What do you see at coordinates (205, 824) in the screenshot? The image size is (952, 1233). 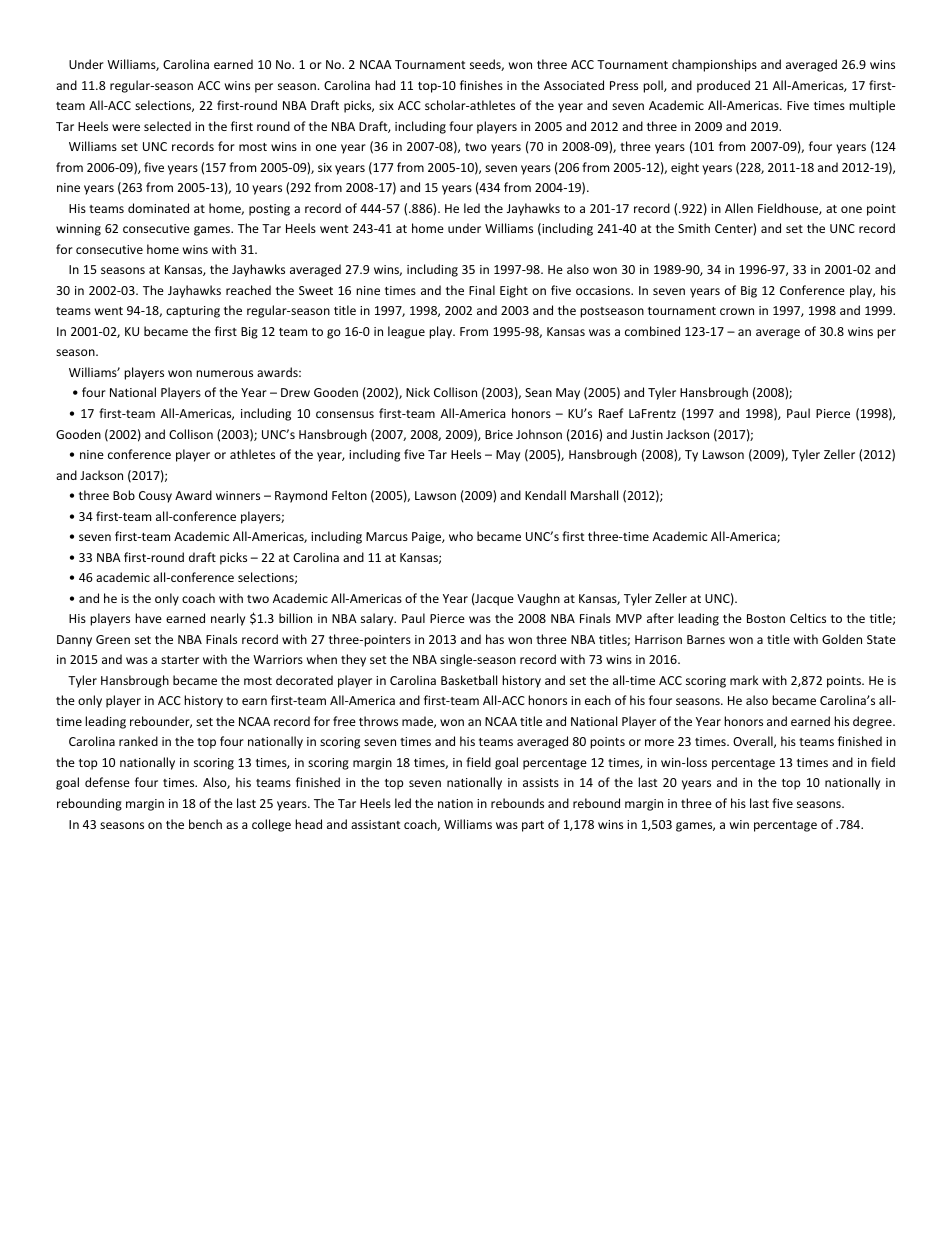 I see `bench` at bounding box center [205, 824].
